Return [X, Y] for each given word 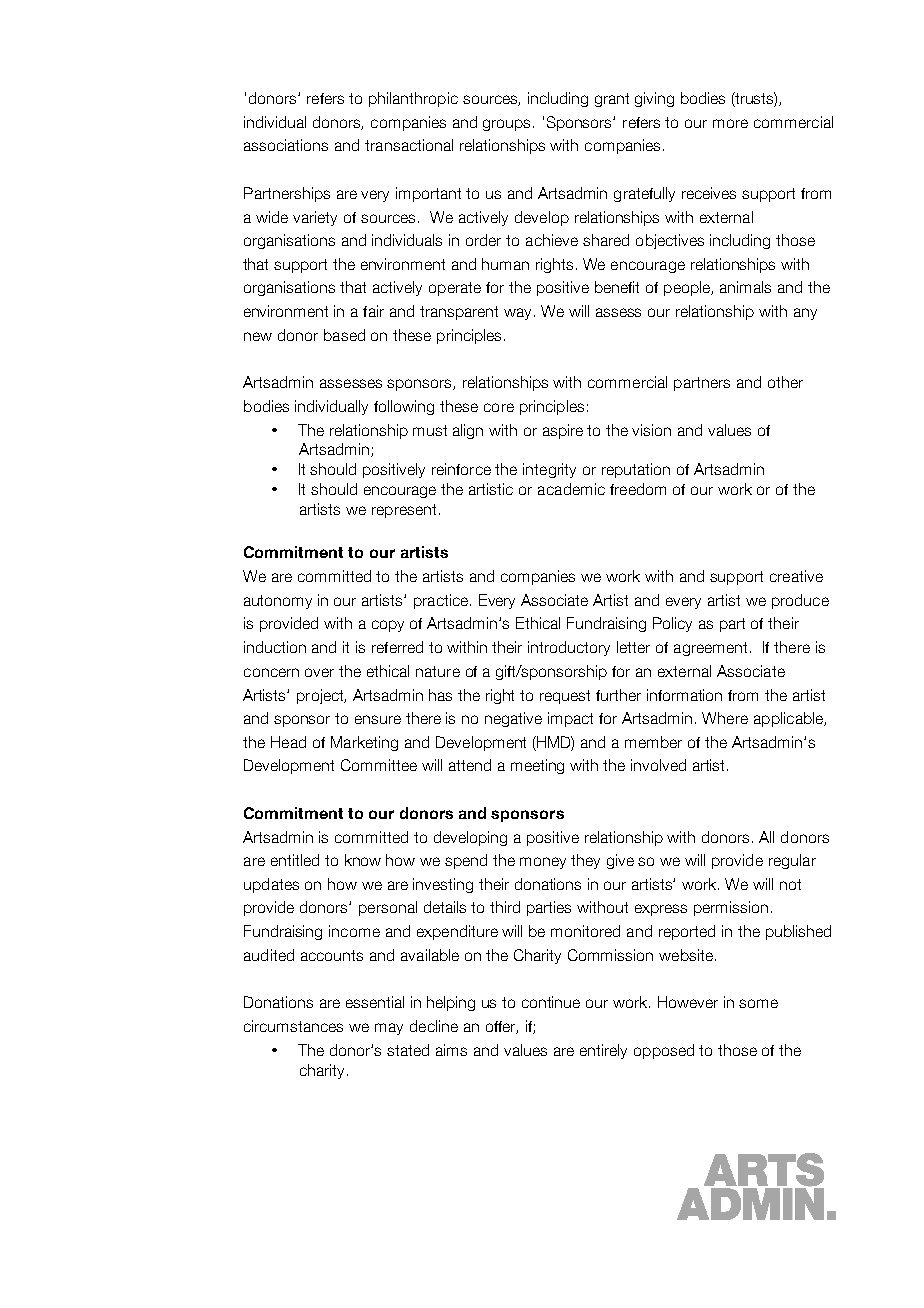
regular [792, 861]
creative [796, 576]
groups [508, 125]
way [519, 314]
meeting [537, 766]
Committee [379, 765]
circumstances [293, 1026]
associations [286, 145]
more [730, 123]
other [785, 382]
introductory [569, 648]
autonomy [278, 602]
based [344, 335]
